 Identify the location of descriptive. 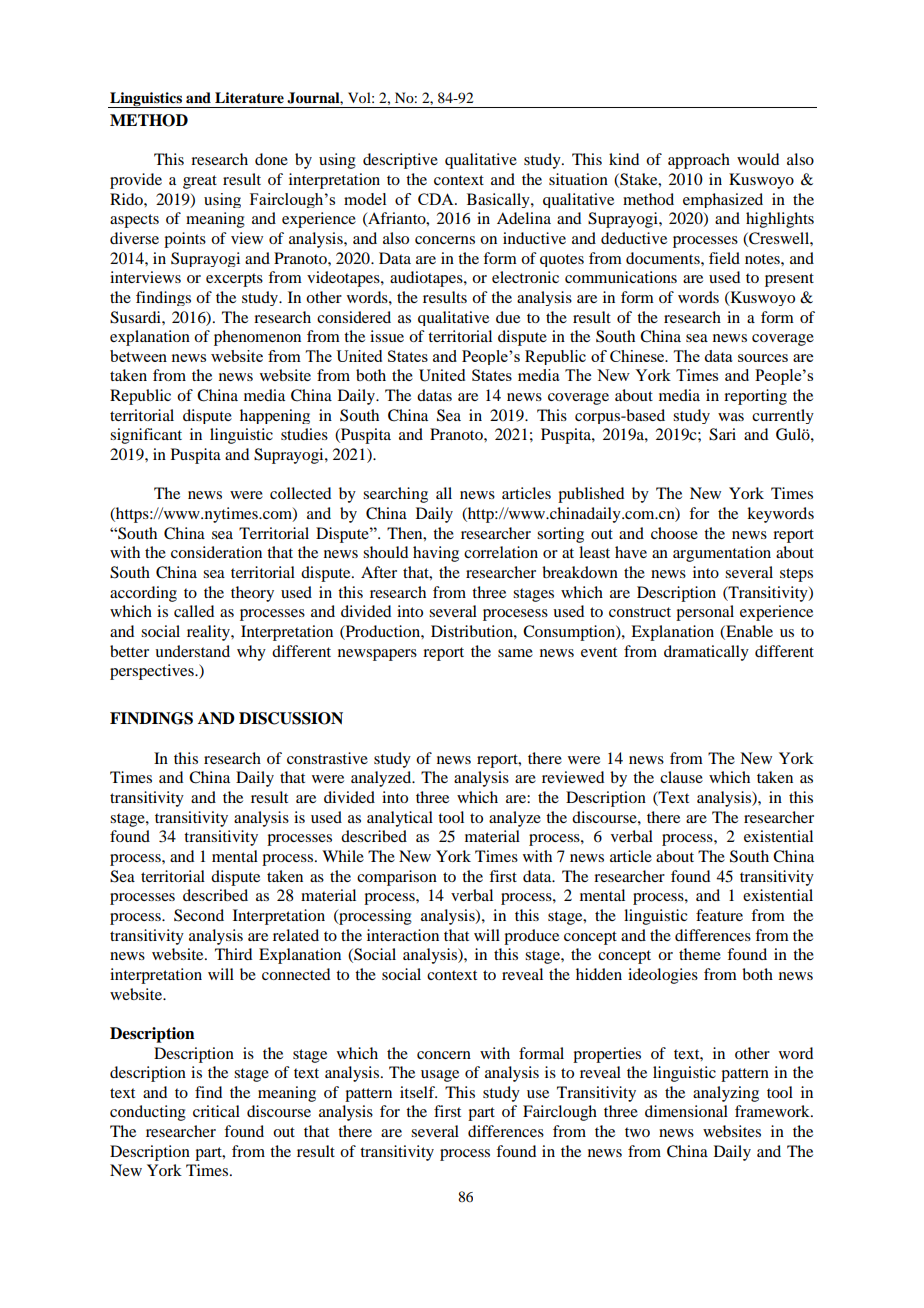
(400, 161).
